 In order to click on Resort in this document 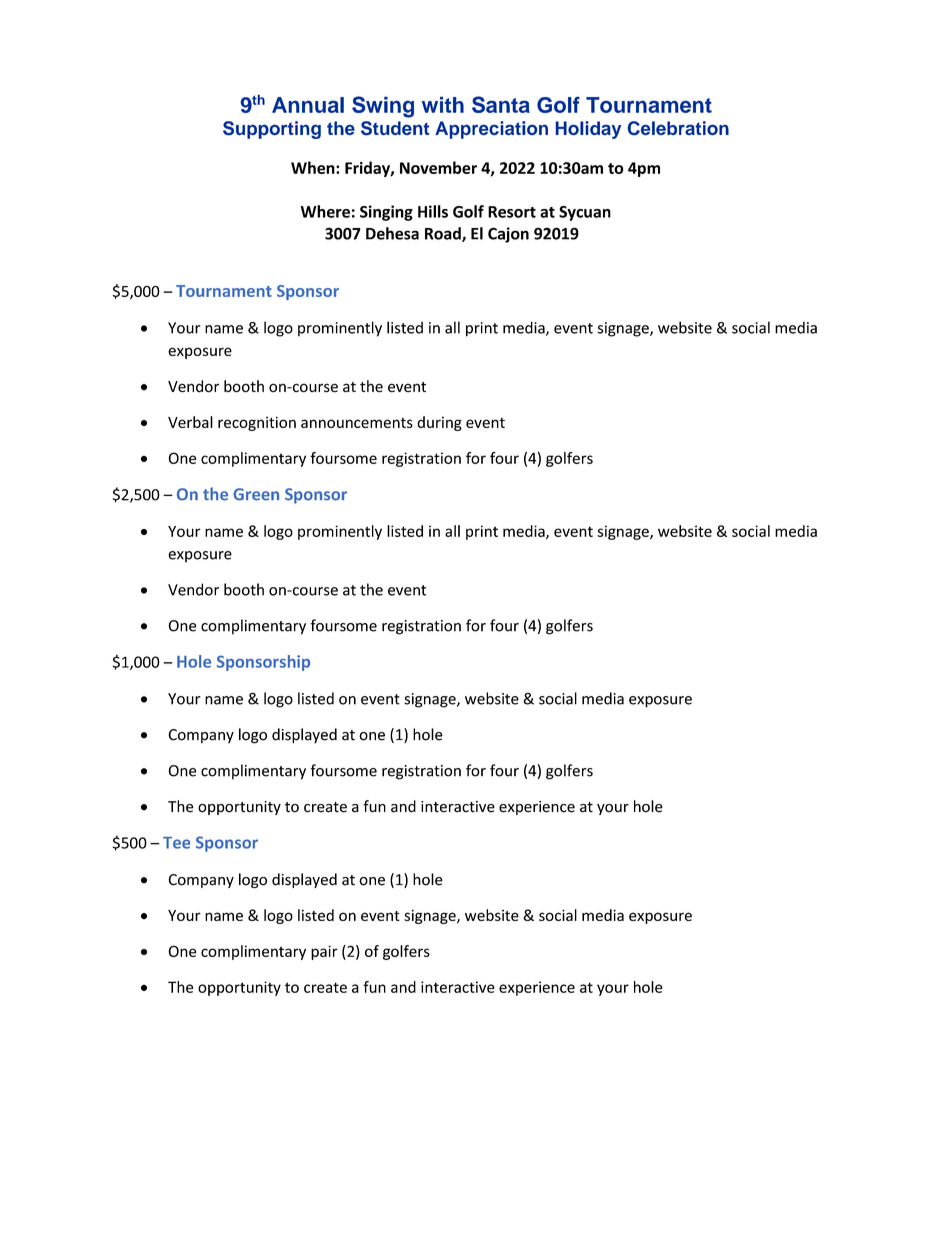, I will do `click(512, 212)`.
